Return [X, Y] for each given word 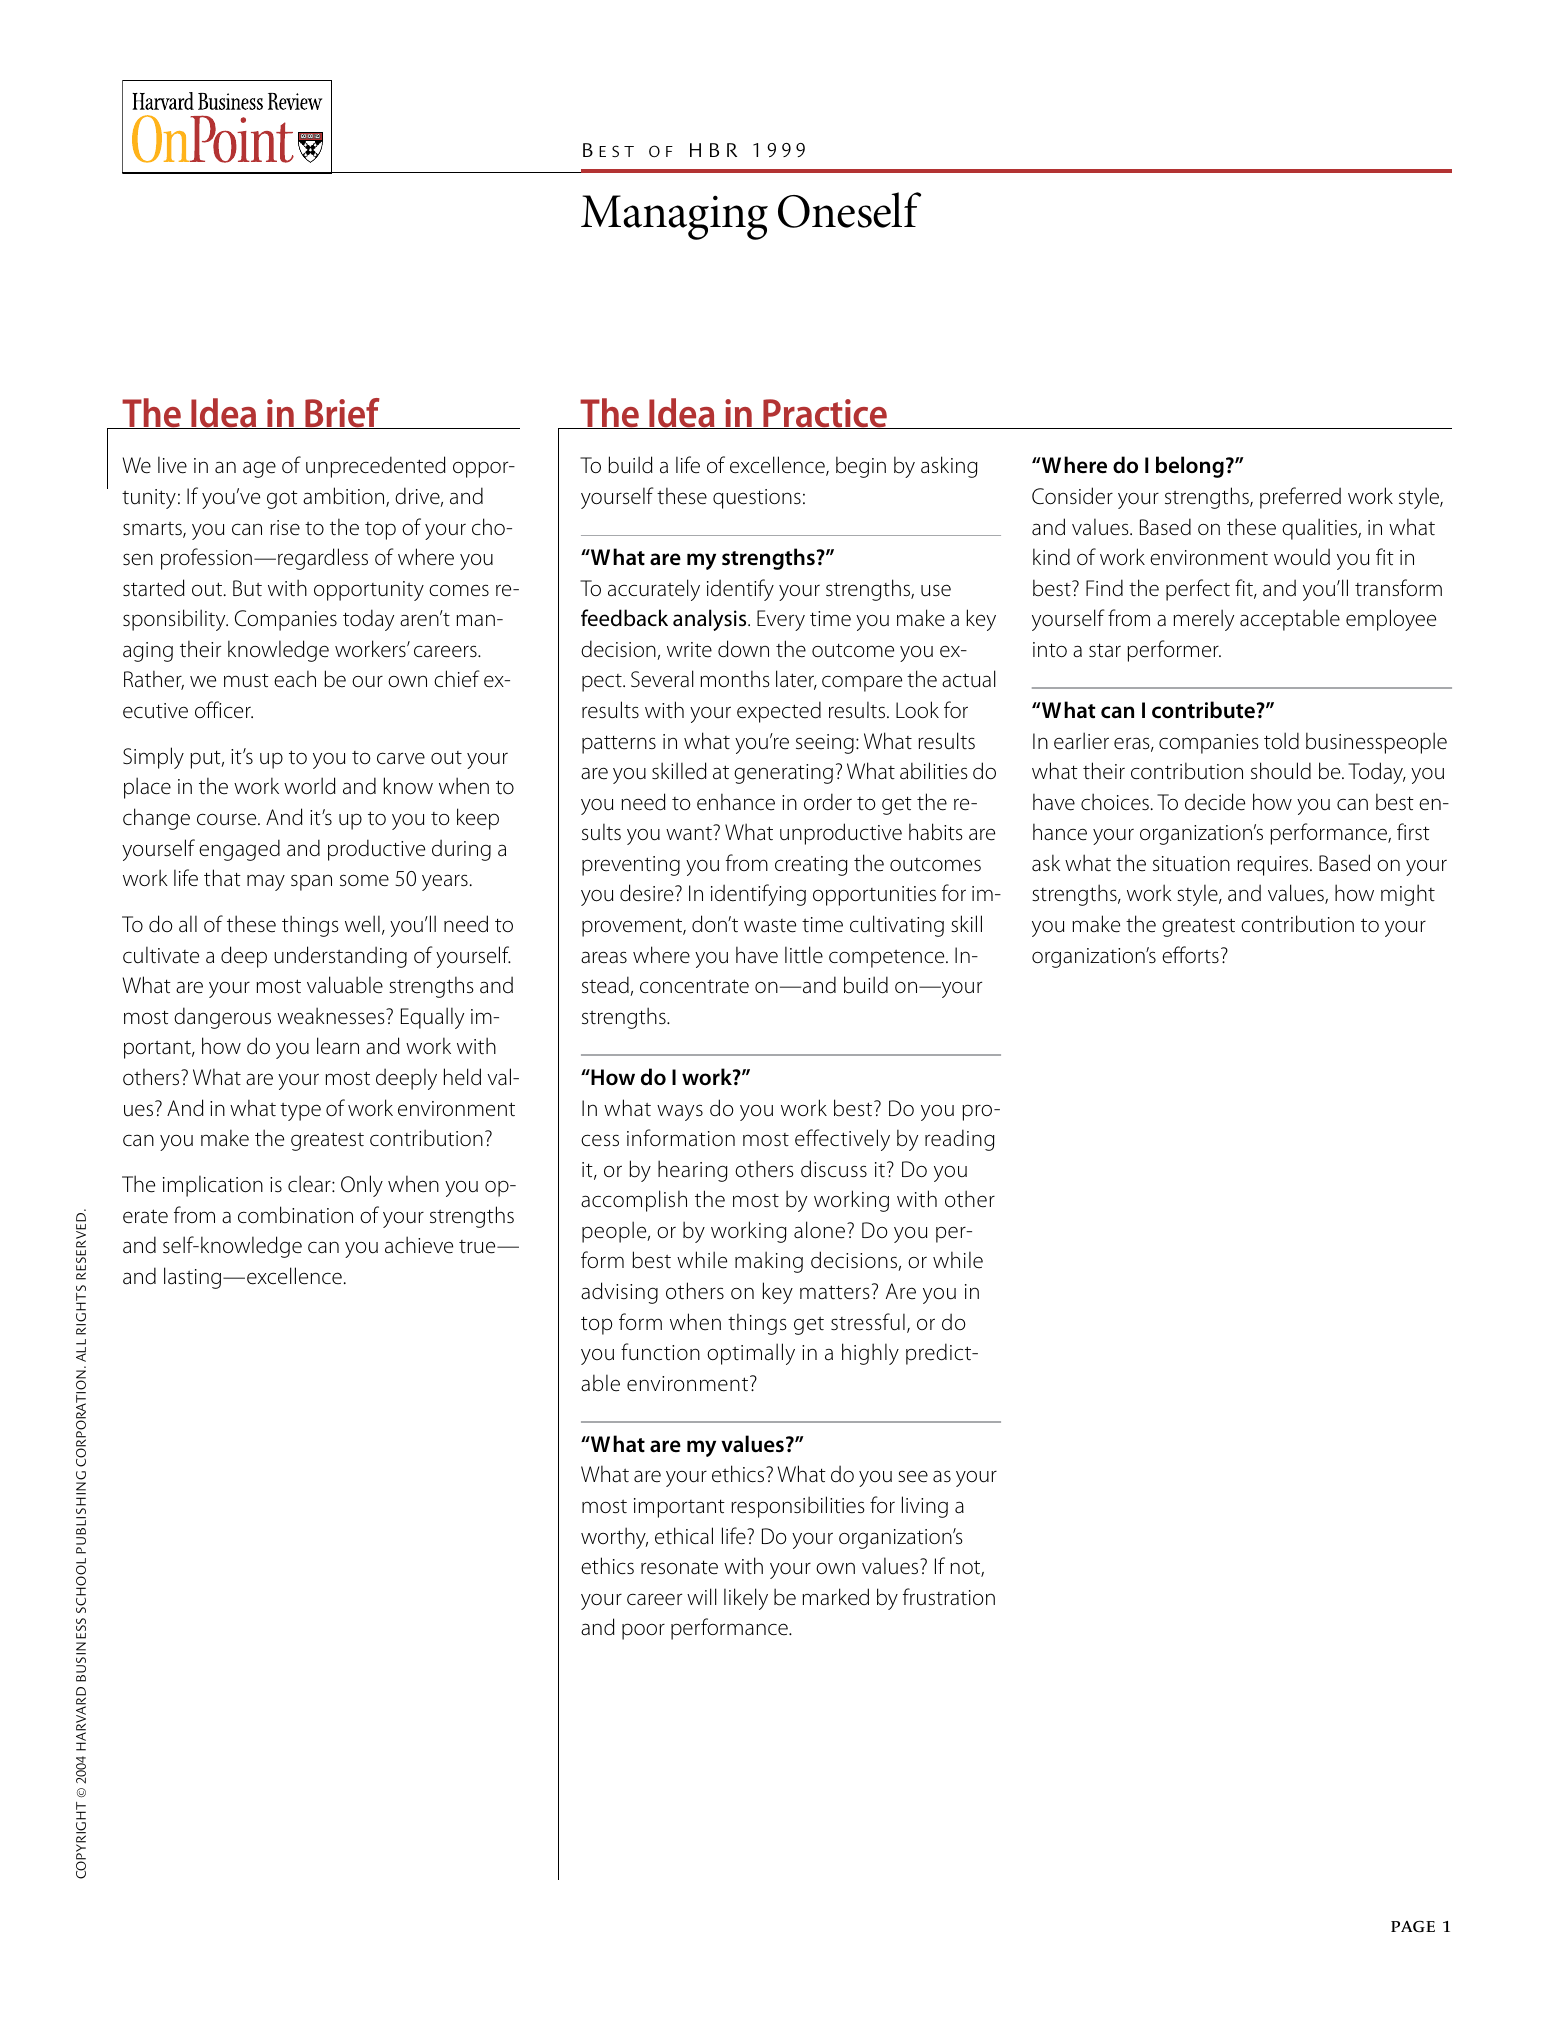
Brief [342, 413]
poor [643, 1631]
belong [1190, 467]
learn [338, 1046]
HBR [713, 150]
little [804, 955]
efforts [1190, 955]
